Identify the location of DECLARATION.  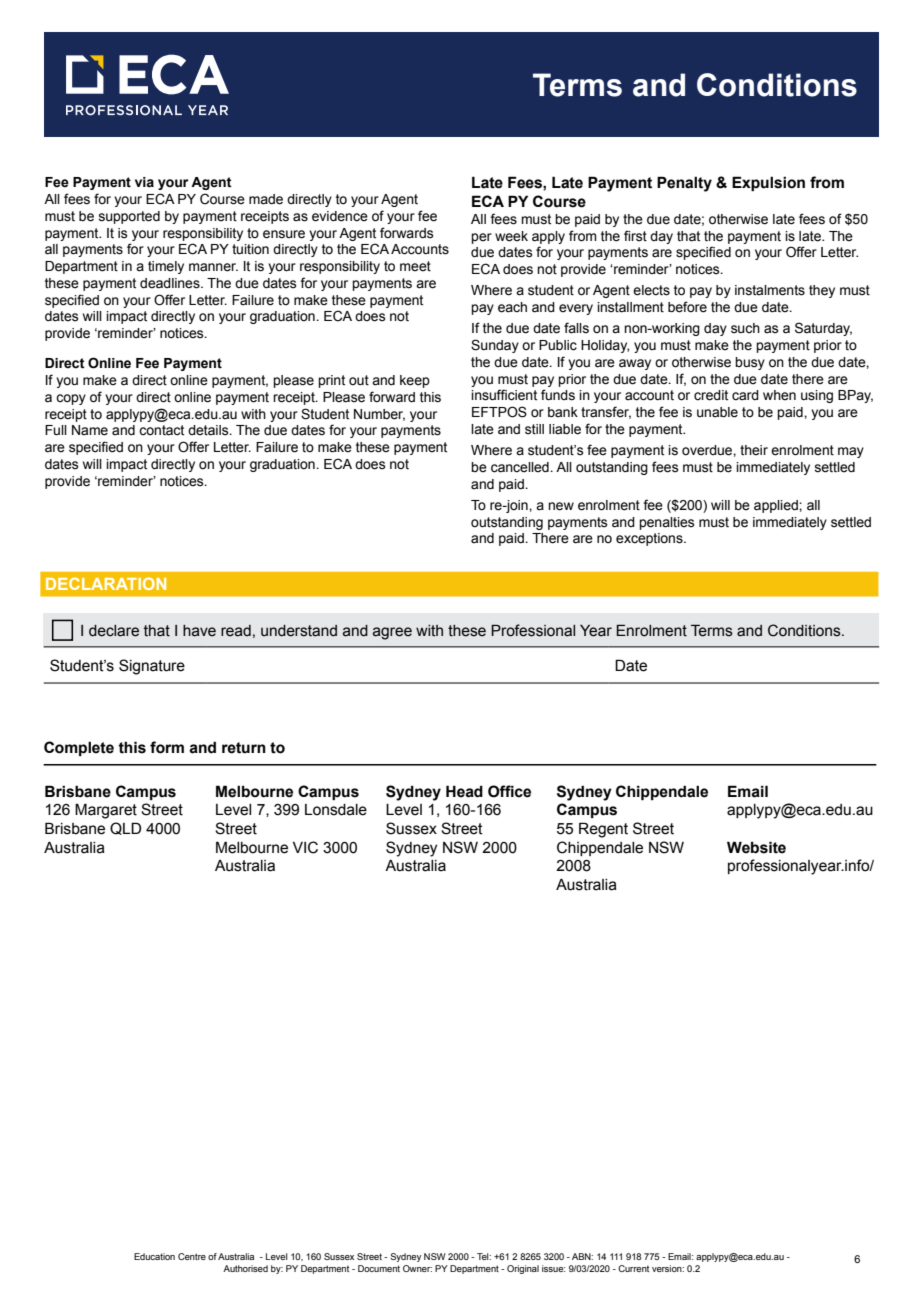
(106, 583).
